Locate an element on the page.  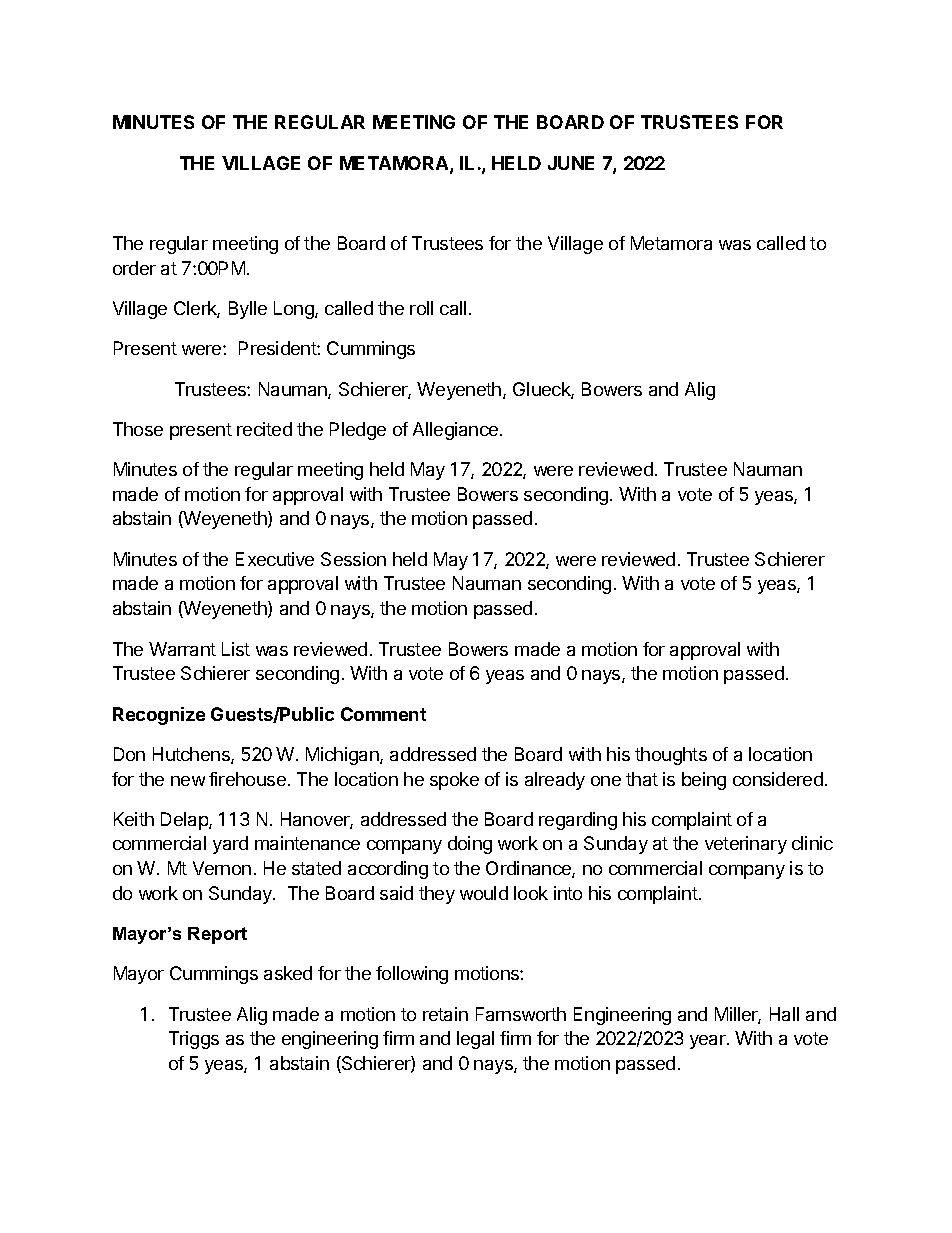
order is located at coordinates (134, 268).
